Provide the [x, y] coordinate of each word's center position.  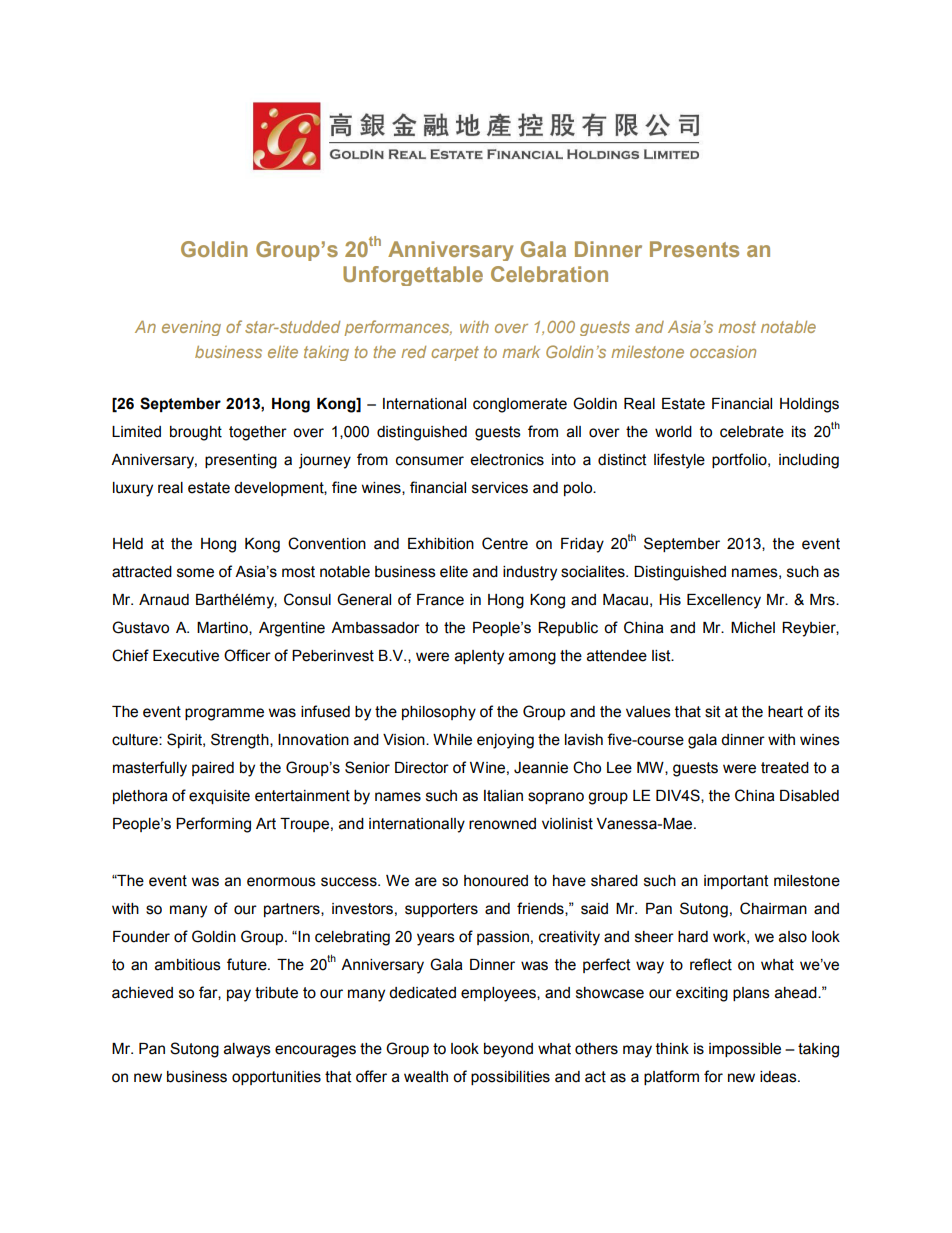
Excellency [724, 601]
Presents [694, 249]
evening [191, 328]
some [195, 573]
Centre [505, 543]
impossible [745, 1050]
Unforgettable [413, 276]
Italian [503, 796]
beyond [508, 1050]
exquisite [219, 797]
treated [785, 768]
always [247, 1050]
